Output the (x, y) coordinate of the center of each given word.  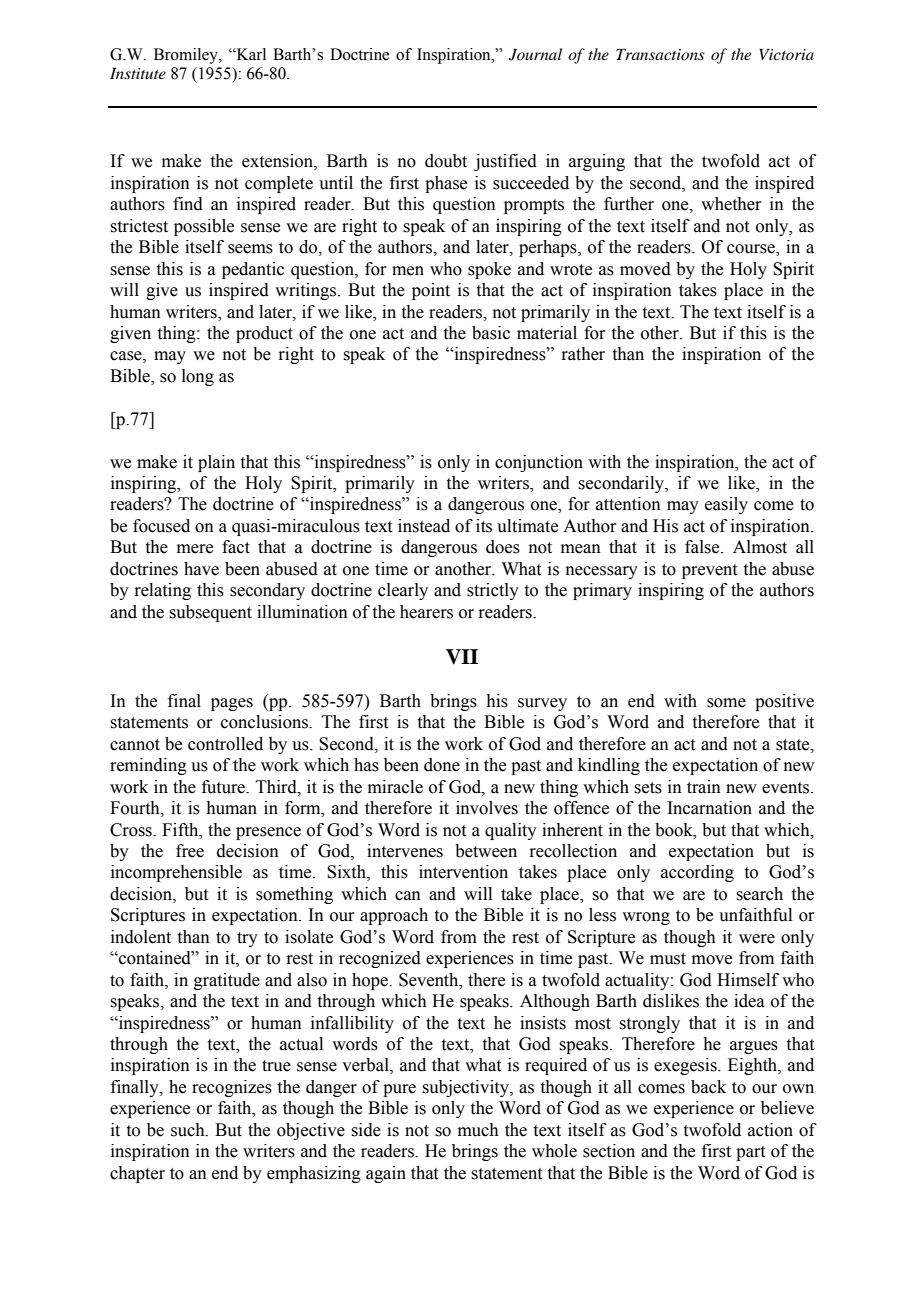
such (189, 1130)
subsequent (210, 613)
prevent (709, 571)
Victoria (786, 54)
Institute (138, 73)
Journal (535, 54)
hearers (426, 612)
